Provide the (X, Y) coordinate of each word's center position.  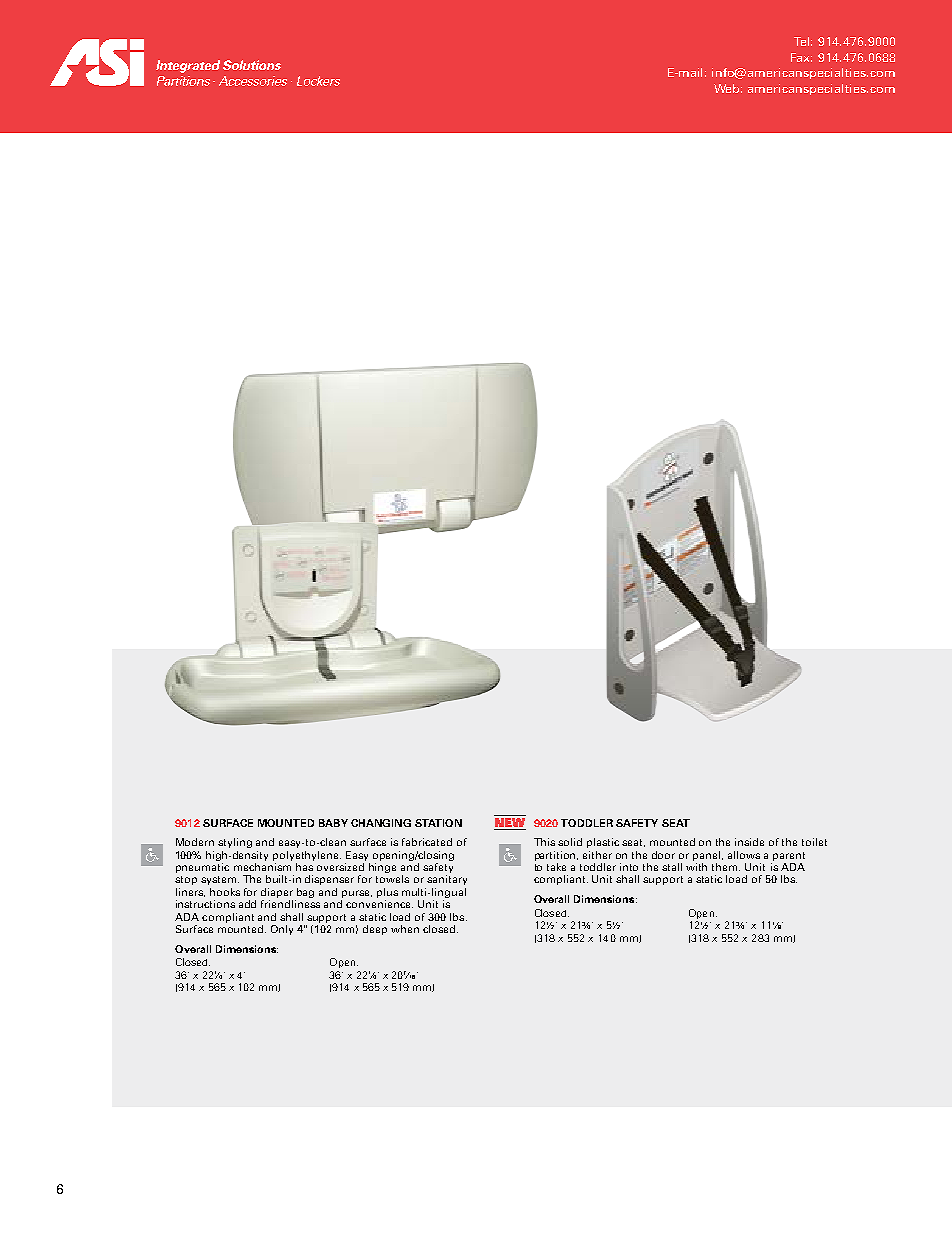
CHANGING (381, 823)
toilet (814, 842)
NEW (510, 824)
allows (744, 855)
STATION (438, 823)
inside (749, 842)
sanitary (447, 880)
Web (728, 88)
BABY (333, 823)
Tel (803, 41)
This (544, 842)
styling (235, 843)
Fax (801, 57)
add (247, 904)
